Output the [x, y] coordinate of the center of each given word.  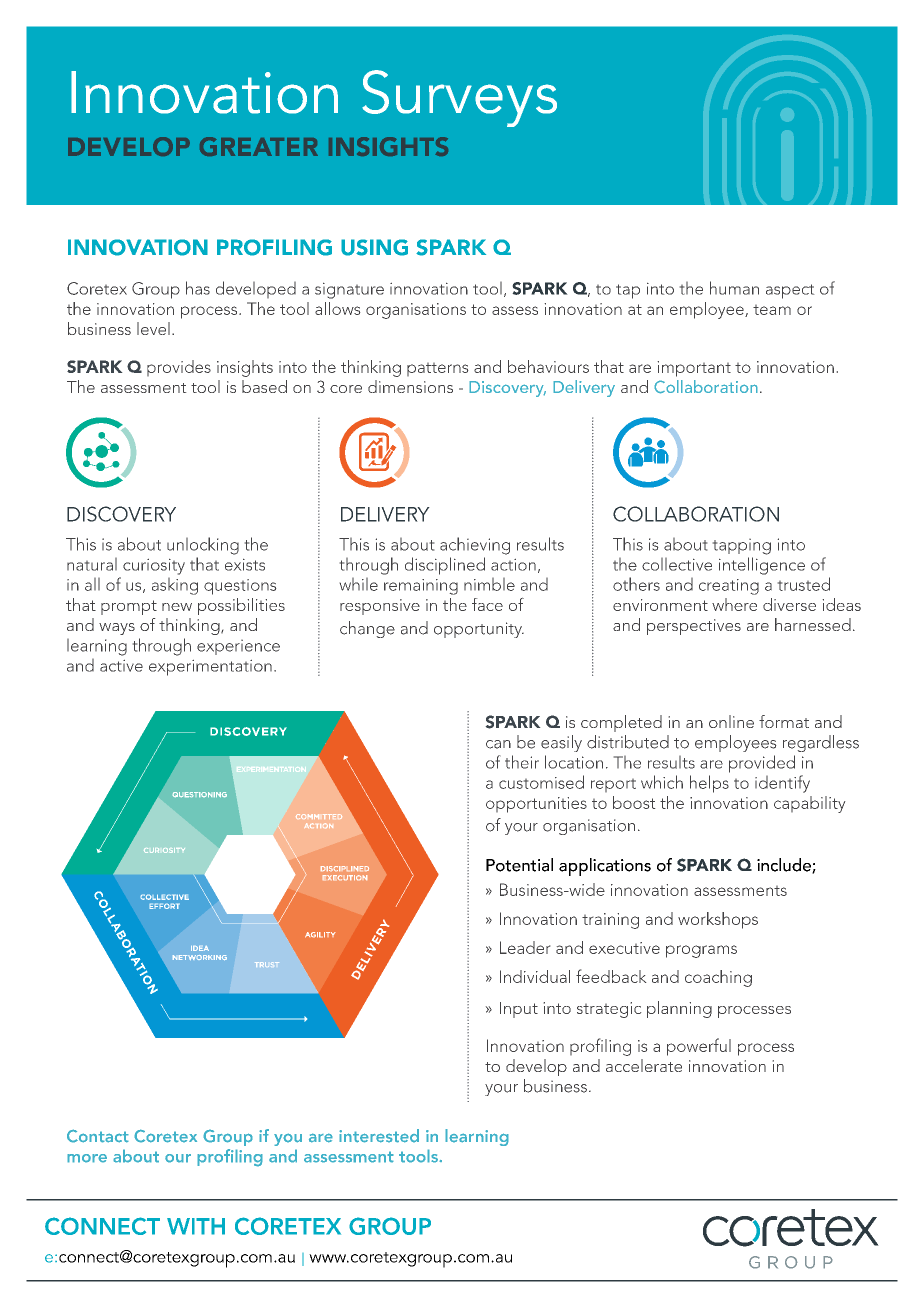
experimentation [210, 668]
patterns [437, 369]
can [498, 744]
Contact [98, 1136]
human [734, 288]
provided [762, 764]
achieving [475, 546]
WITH [196, 1226]
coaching [718, 978]
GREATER [259, 146]
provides [179, 368]
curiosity [154, 567]
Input [519, 1010]
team [772, 310]
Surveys [459, 98]
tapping [742, 547]
